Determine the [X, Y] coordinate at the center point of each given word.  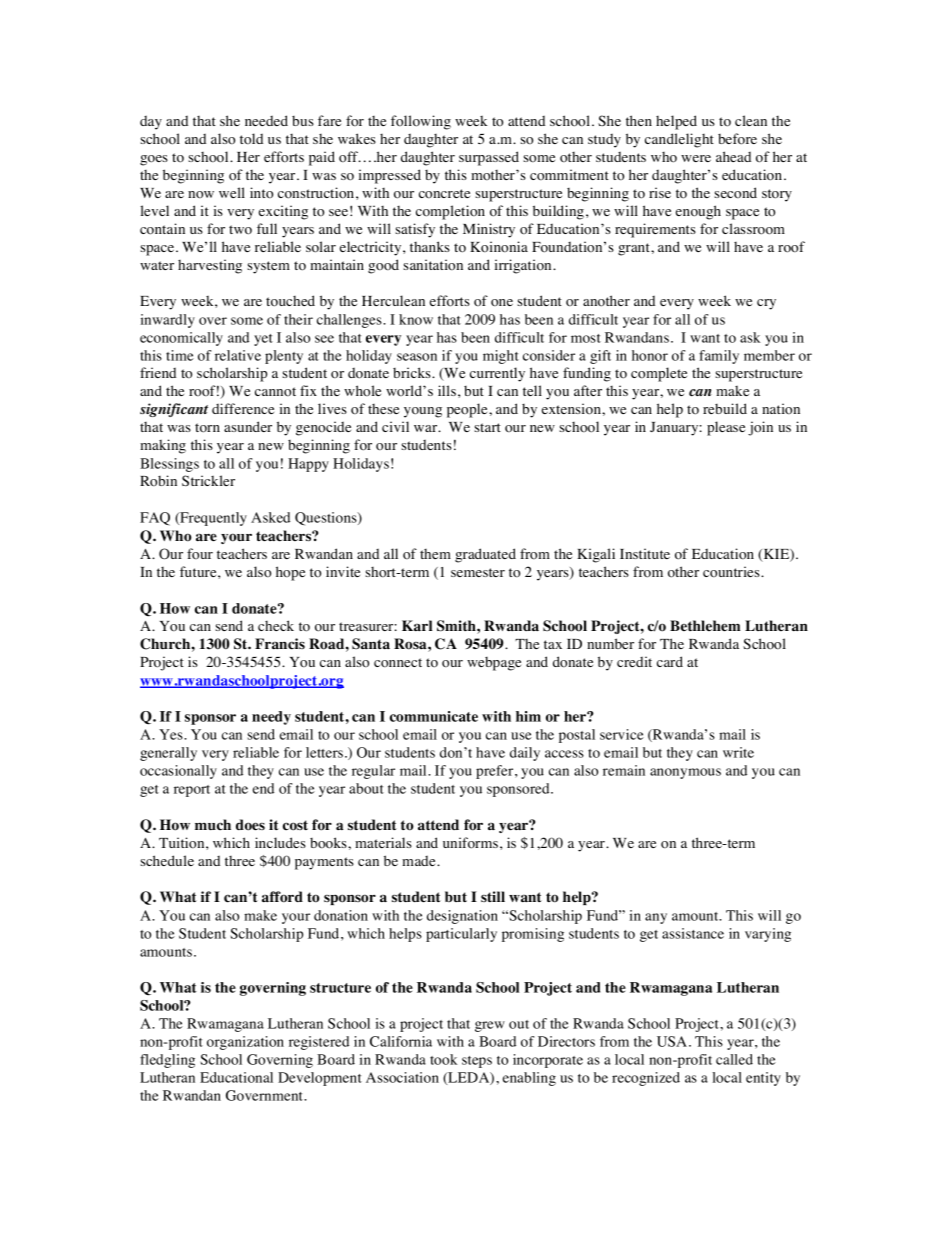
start [487, 427]
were [696, 158]
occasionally [178, 772]
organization [245, 1043]
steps [477, 1062]
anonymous [685, 773]
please [726, 428]
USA [673, 1041]
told [251, 139]
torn [207, 428]
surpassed [489, 158]
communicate [434, 716]
